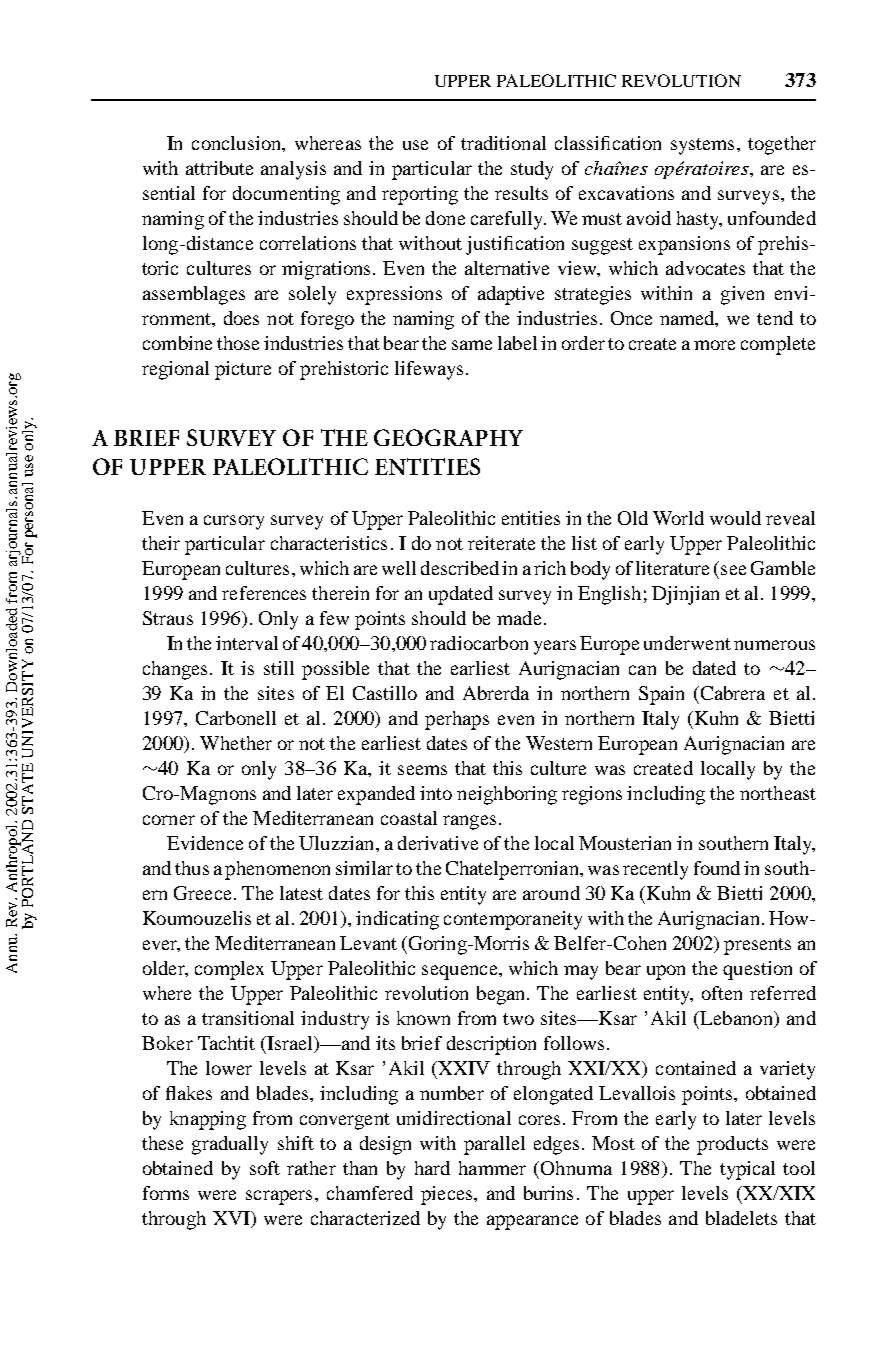  What do you see at coordinates (469, 822) in the screenshot?
I see `ranges` at bounding box center [469, 822].
